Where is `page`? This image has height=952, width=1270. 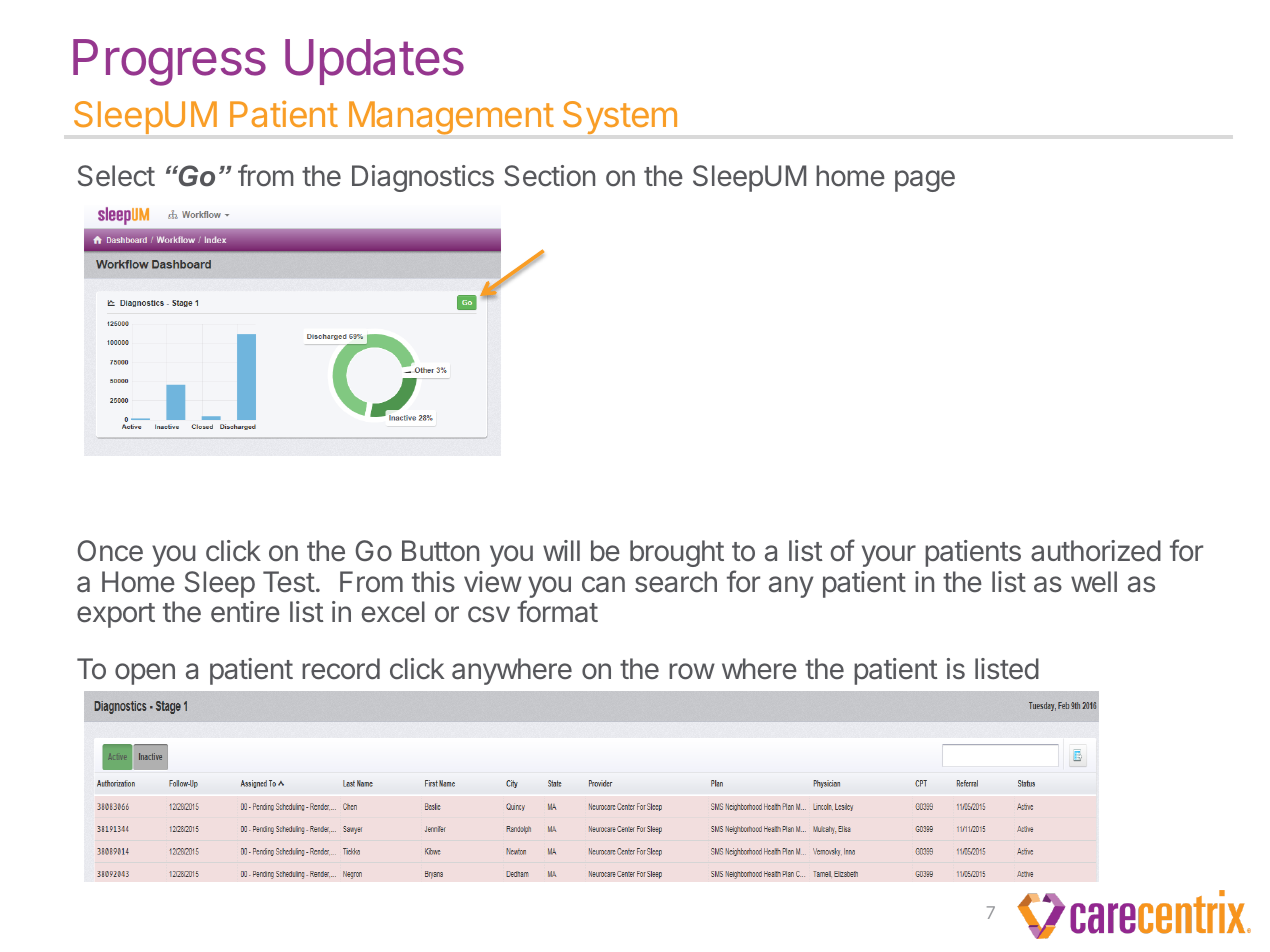 page is located at coordinates (925, 181).
